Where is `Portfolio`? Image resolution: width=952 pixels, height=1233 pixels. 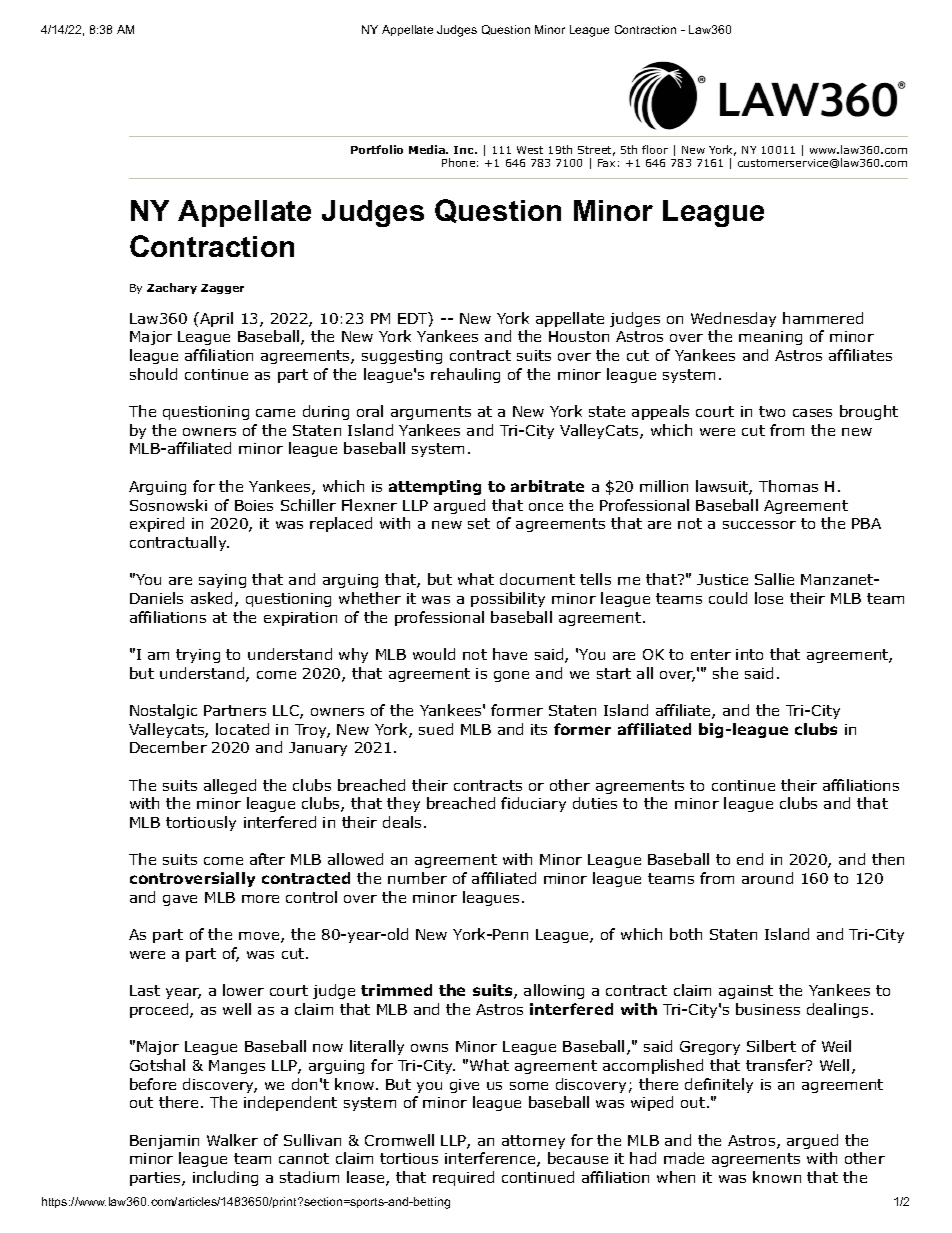 Portfolio is located at coordinates (377, 149).
